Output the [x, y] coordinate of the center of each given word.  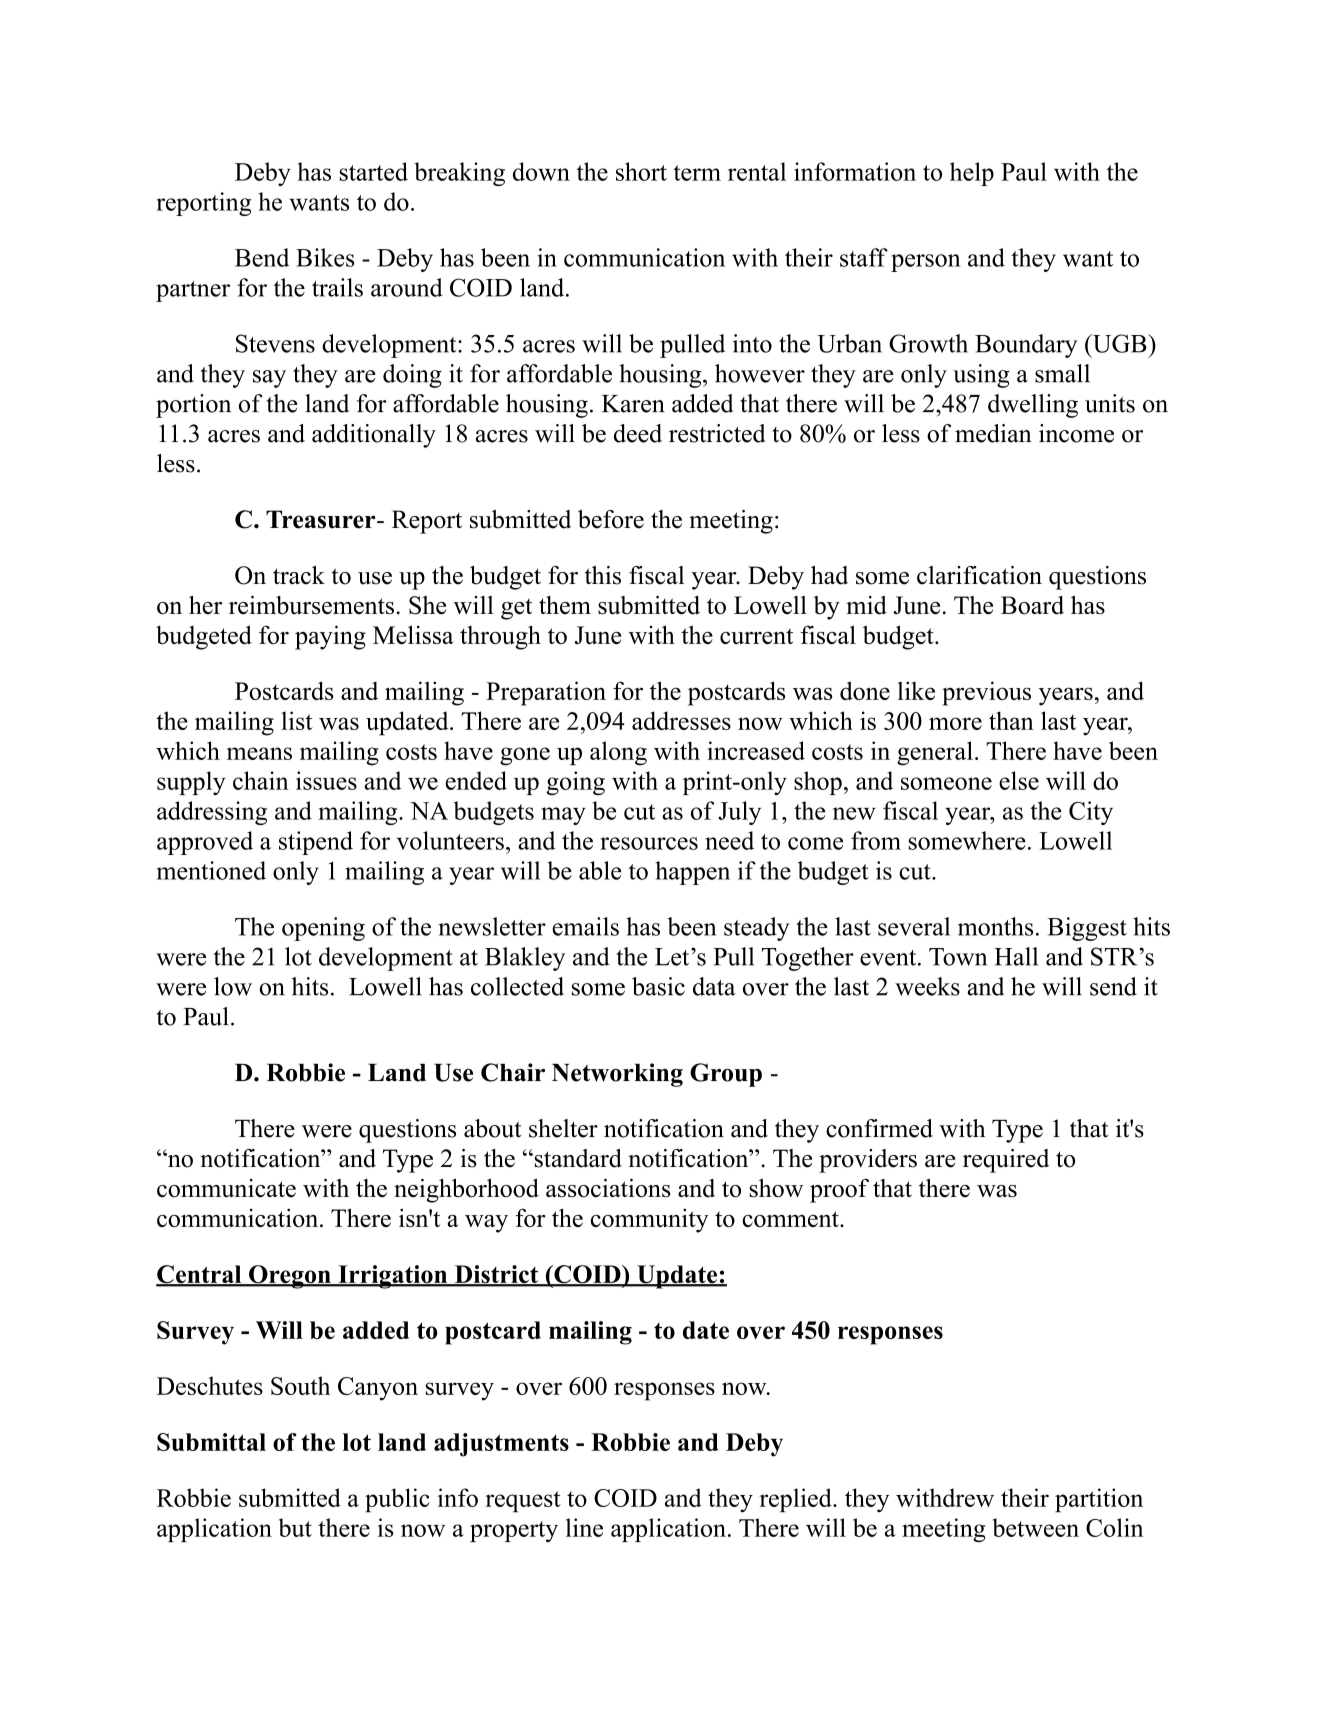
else [1019, 780]
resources [649, 843]
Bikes [325, 257]
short [641, 171]
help [972, 174]
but [295, 1527]
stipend [316, 843]
